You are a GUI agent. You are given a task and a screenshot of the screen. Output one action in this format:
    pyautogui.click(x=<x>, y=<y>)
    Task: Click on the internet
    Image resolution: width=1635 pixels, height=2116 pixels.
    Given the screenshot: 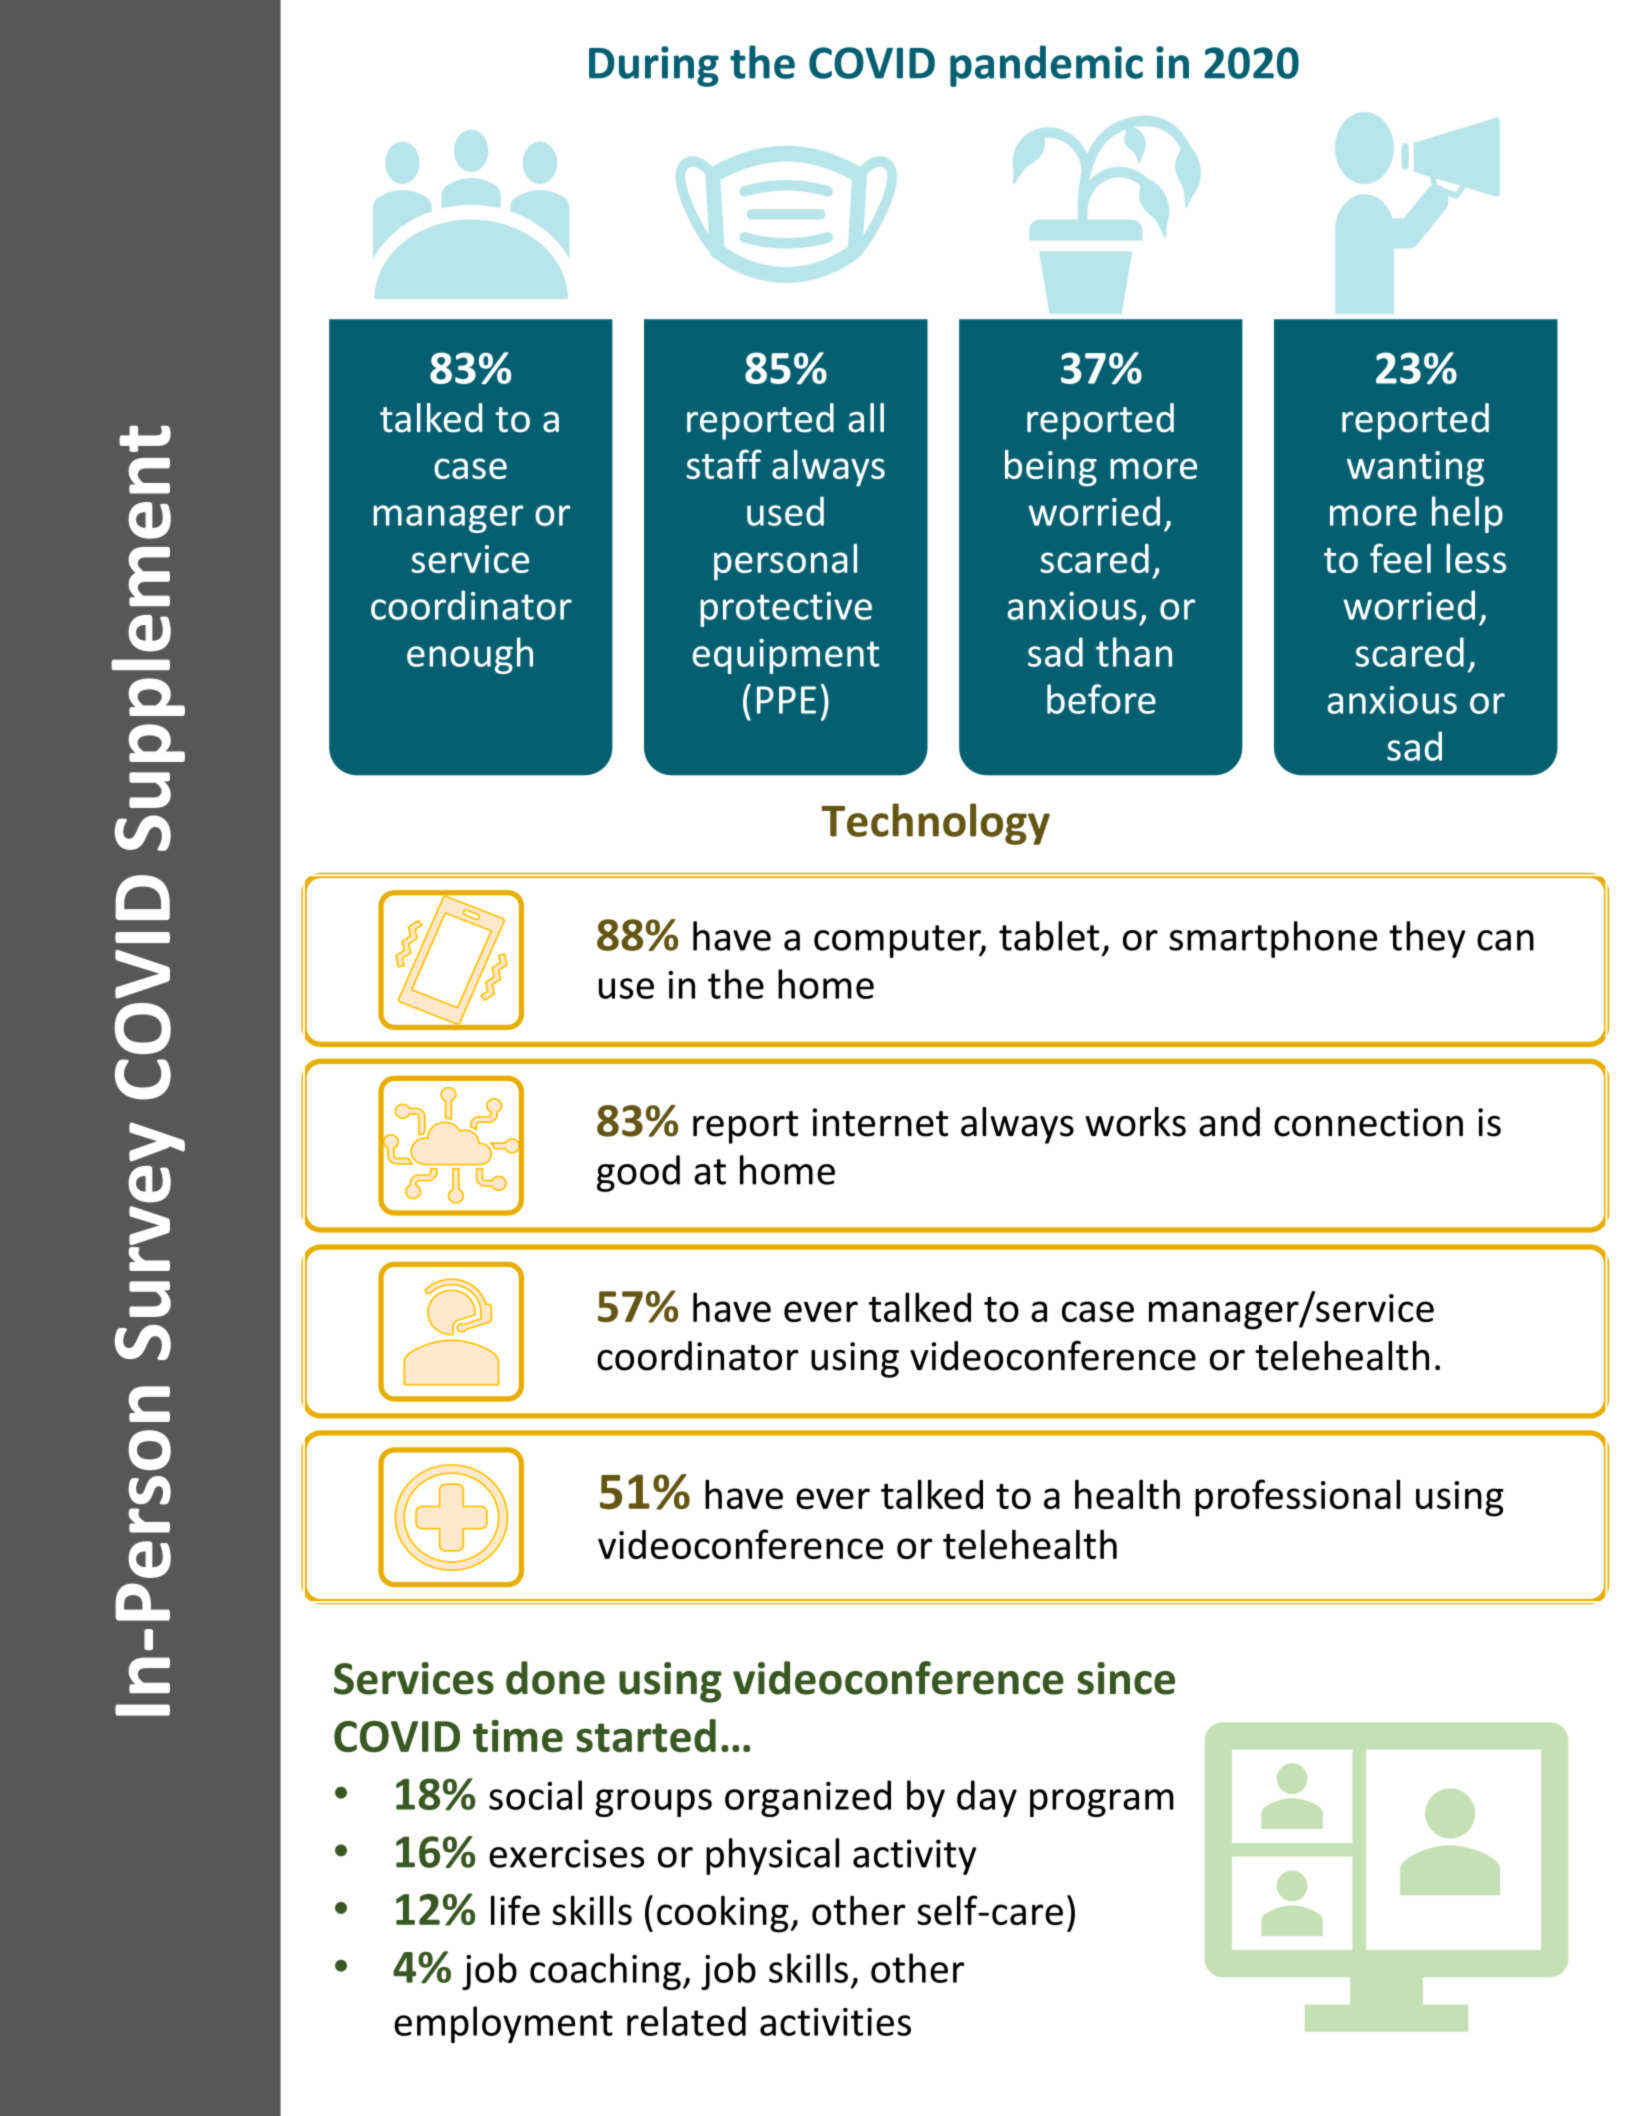 What is the action you would take?
    pyautogui.click(x=880, y=1122)
